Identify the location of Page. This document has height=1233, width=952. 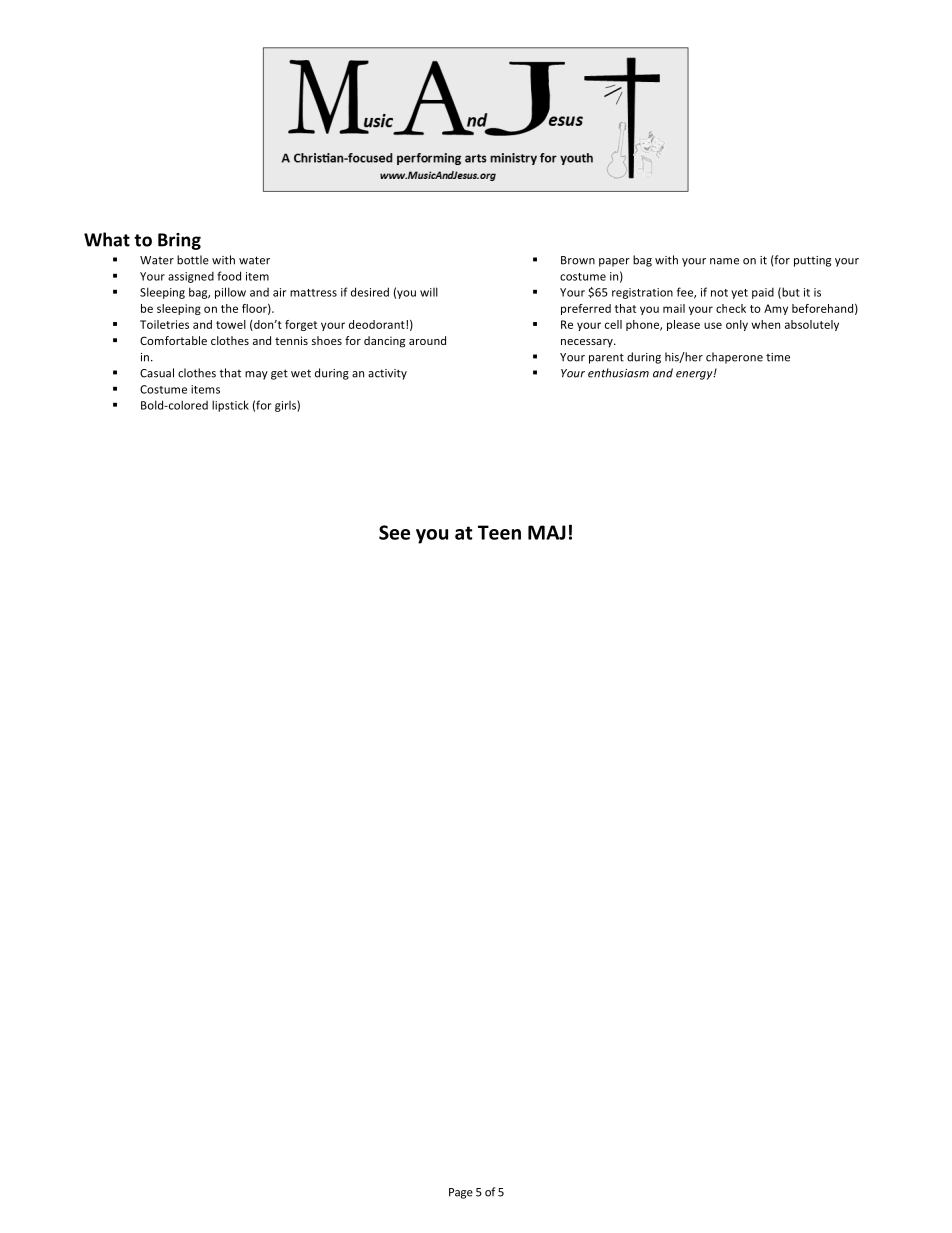
(461, 1193).
